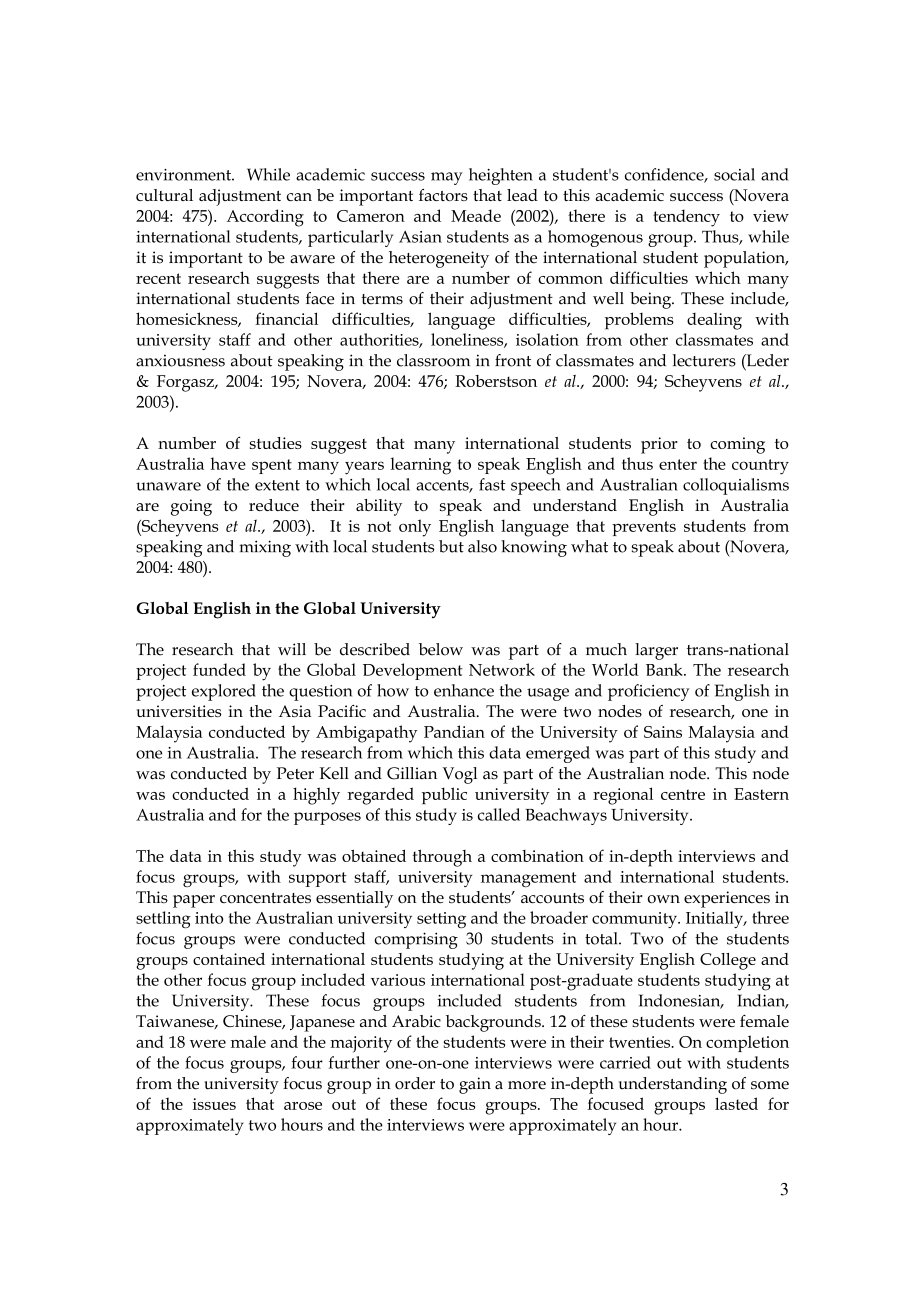  What do you see at coordinates (656, 651) in the document?
I see `larger` at bounding box center [656, 651].
